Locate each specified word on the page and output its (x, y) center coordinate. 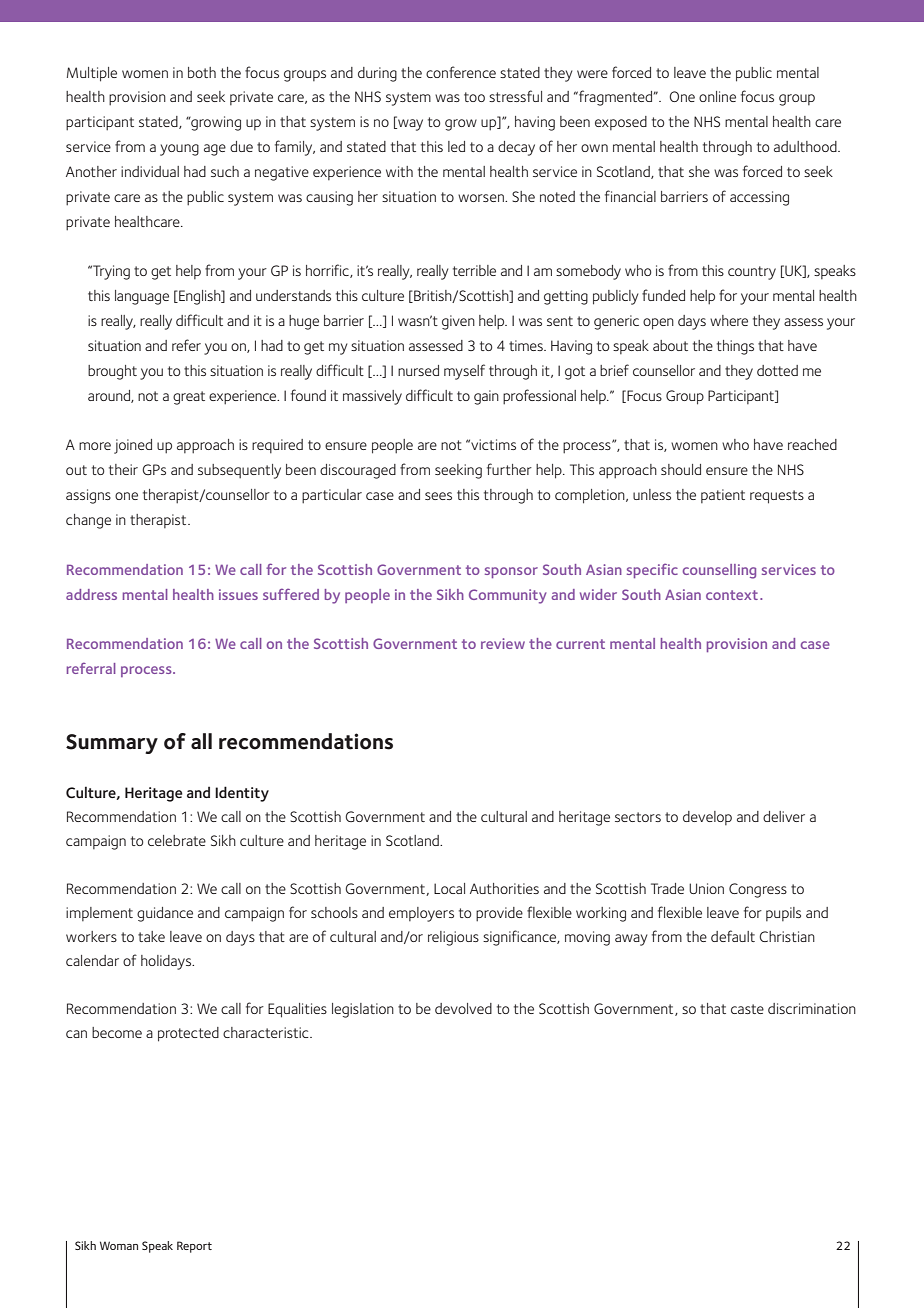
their (123, 469)
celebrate (177, 840)
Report (194, 1247)
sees (438, 496)
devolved (463, 1008)
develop (707, 818)
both (202, 72)
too (474, 97)
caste (747, 1009)
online (717, 96)
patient (723, 496)
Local (449, 888)
